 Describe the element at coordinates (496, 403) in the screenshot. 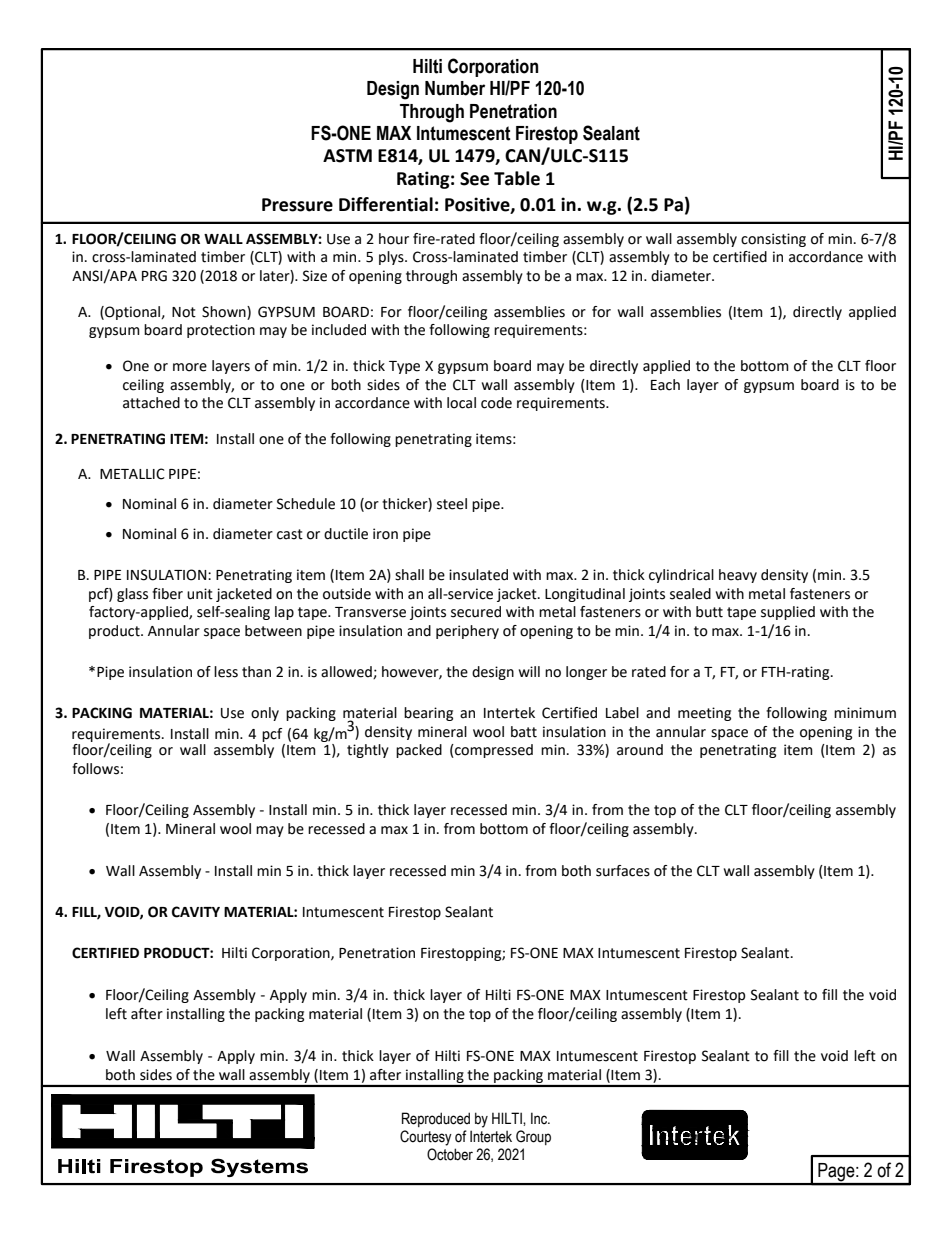

I see `code` at that location.
